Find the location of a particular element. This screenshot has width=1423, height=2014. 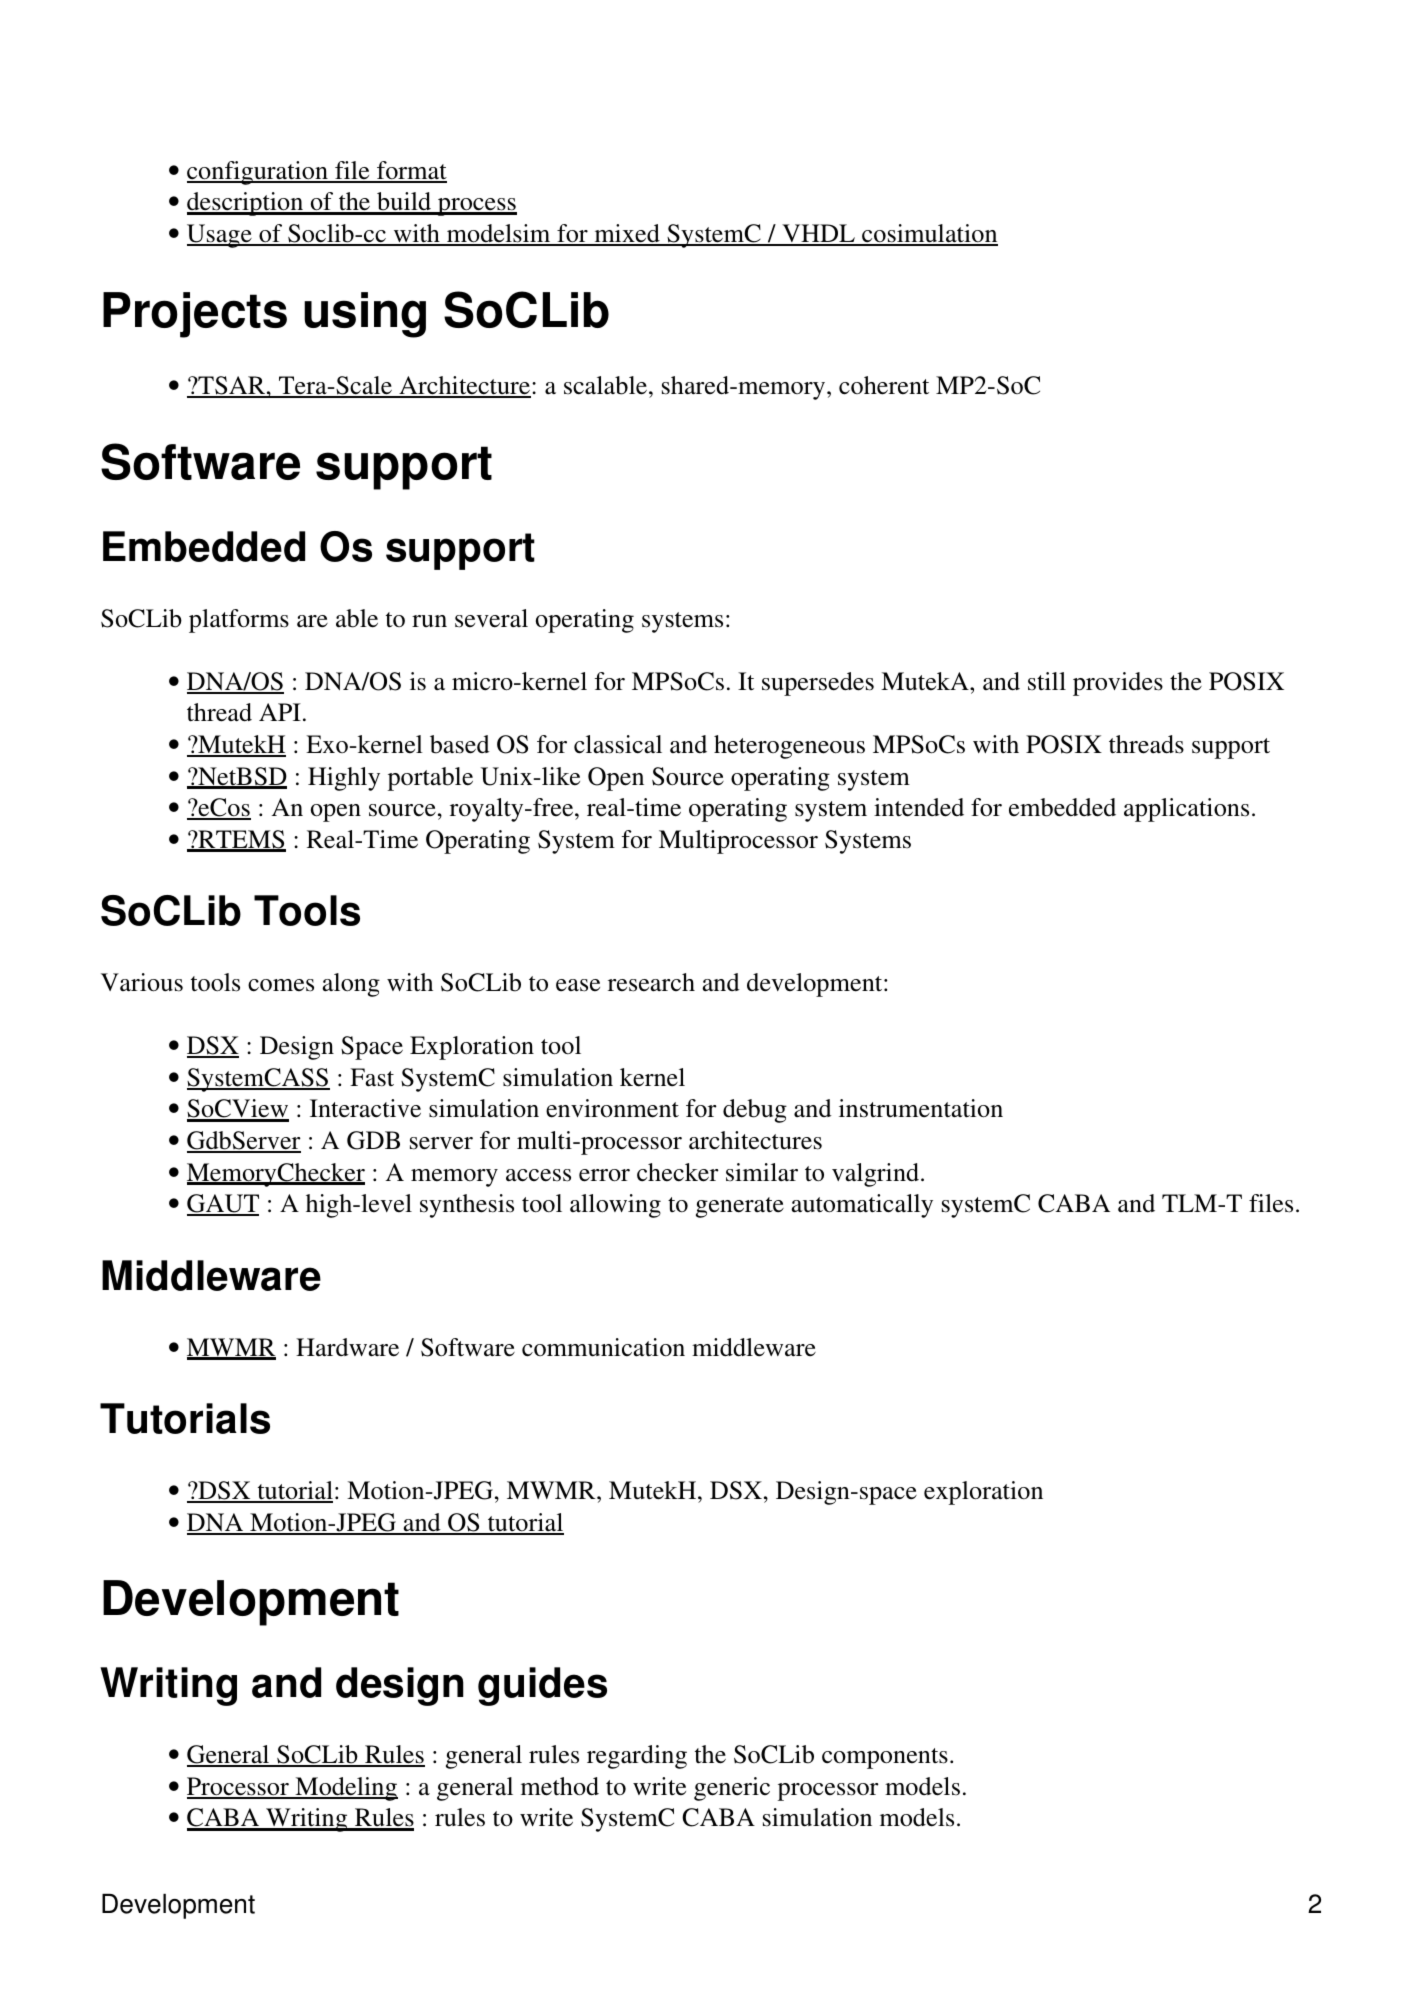

Modeling is located at coordinates (345, 1789).
